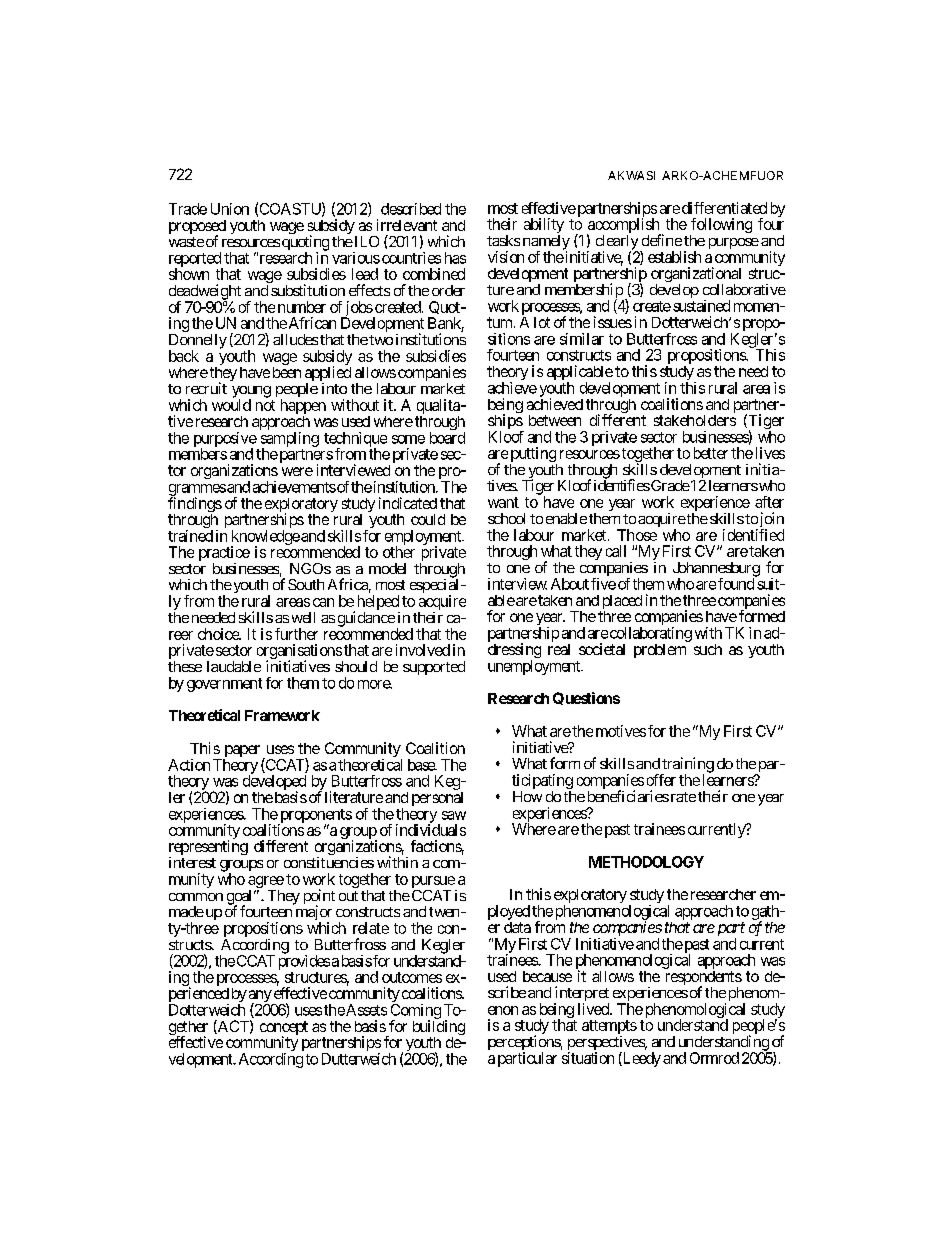 The image size is (952, 1233). What do you see at coordinates (447, 438) in the screenshot?
I see `board` at bounding box center [447, 438].
